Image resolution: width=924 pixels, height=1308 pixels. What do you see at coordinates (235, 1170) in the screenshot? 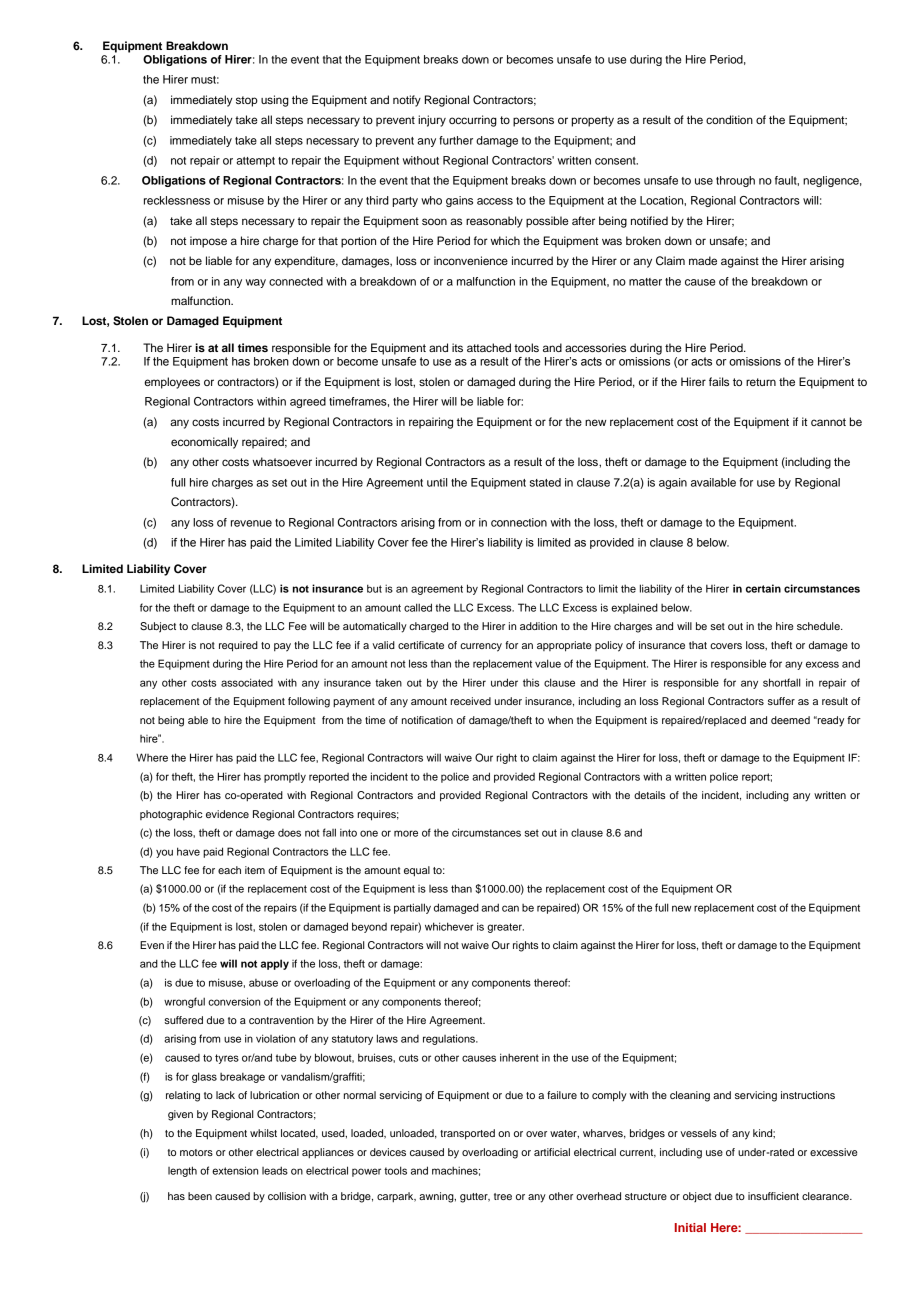
I see `extension` at bounding box center [235, 1170].
